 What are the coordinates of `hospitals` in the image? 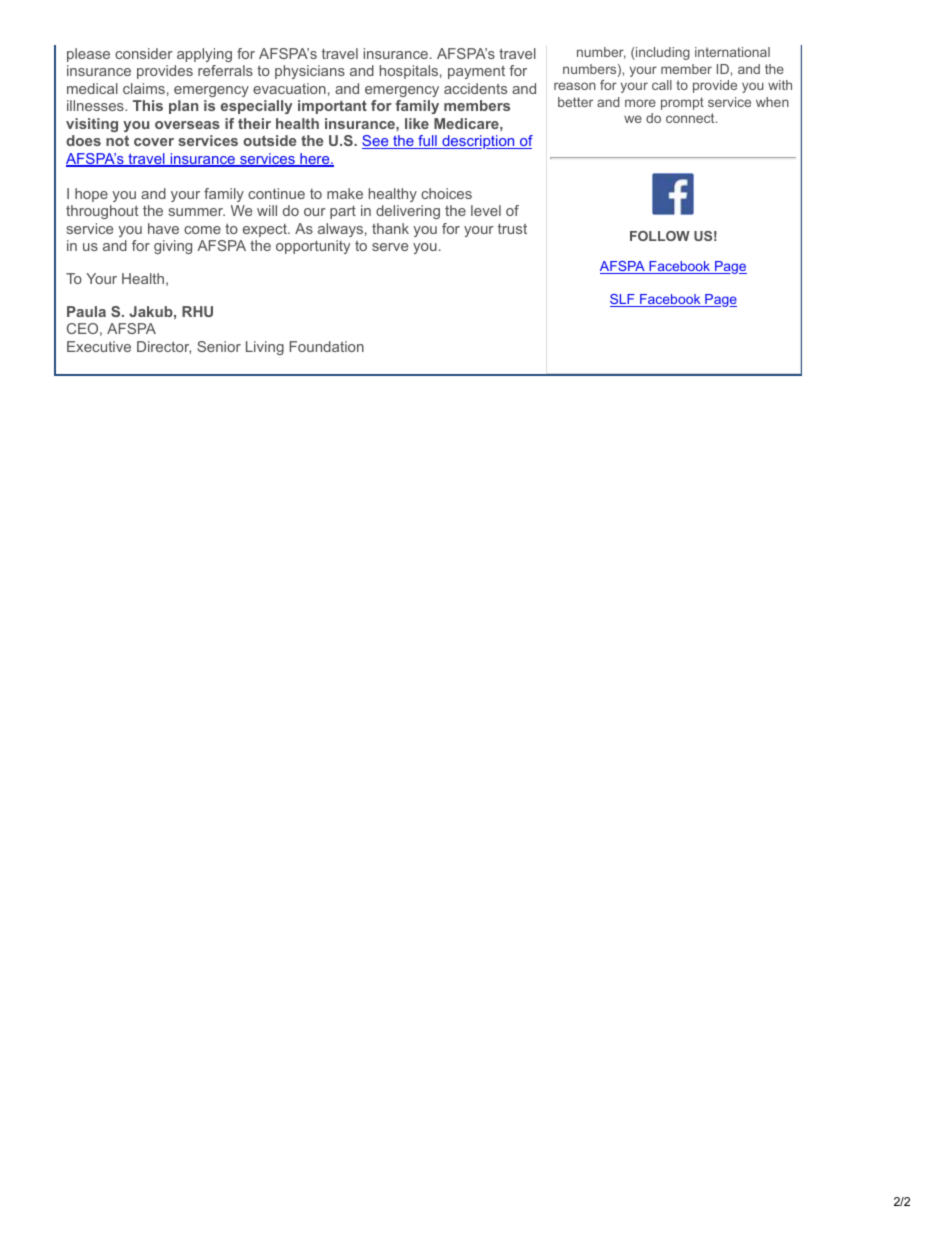 It's located at (409, 72).
